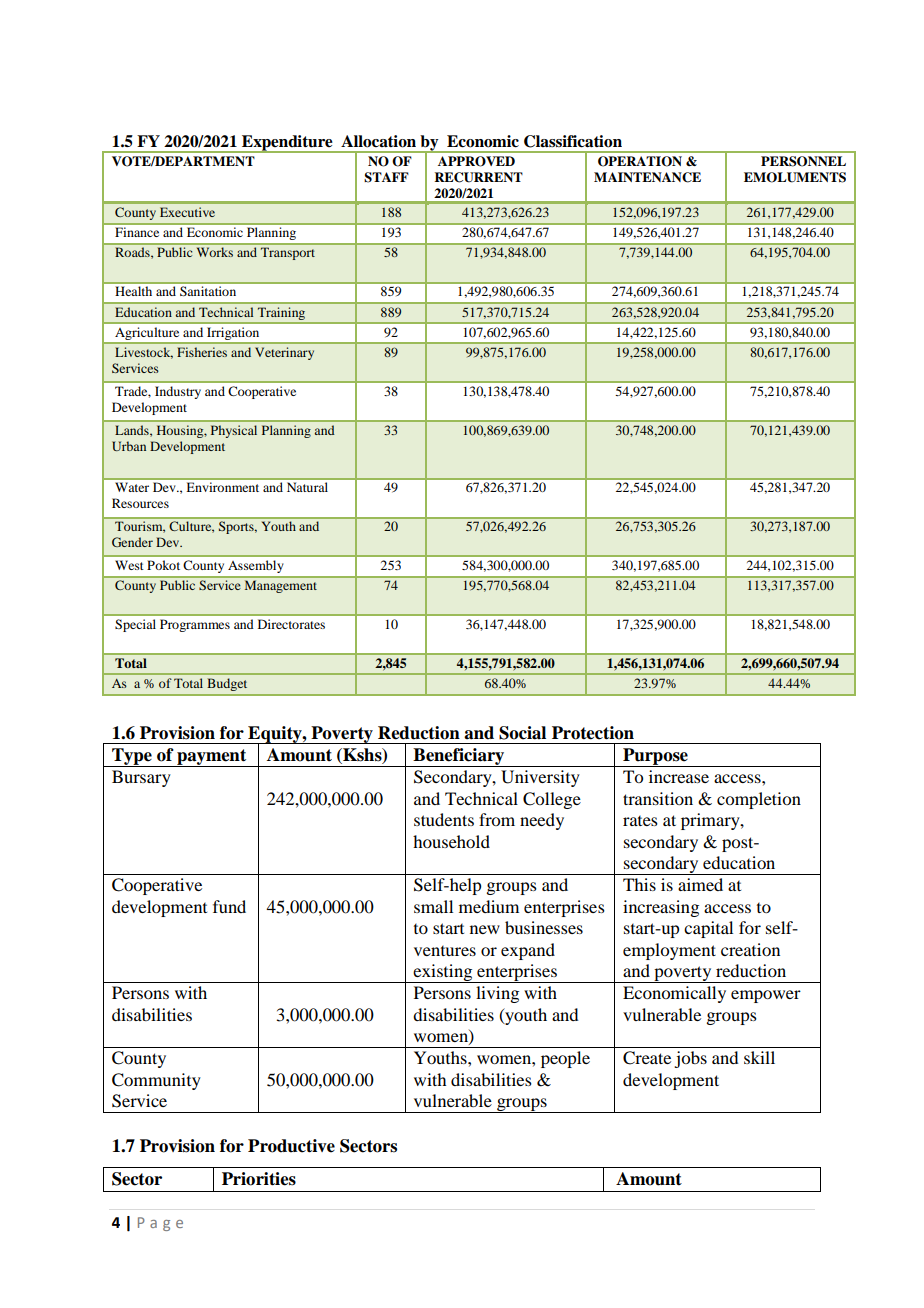 The width and height of the document is (924, 1308). What do you see at coordinates (195, 625) in the document?
I see `Programmes` at bounding box center [195, 625].
